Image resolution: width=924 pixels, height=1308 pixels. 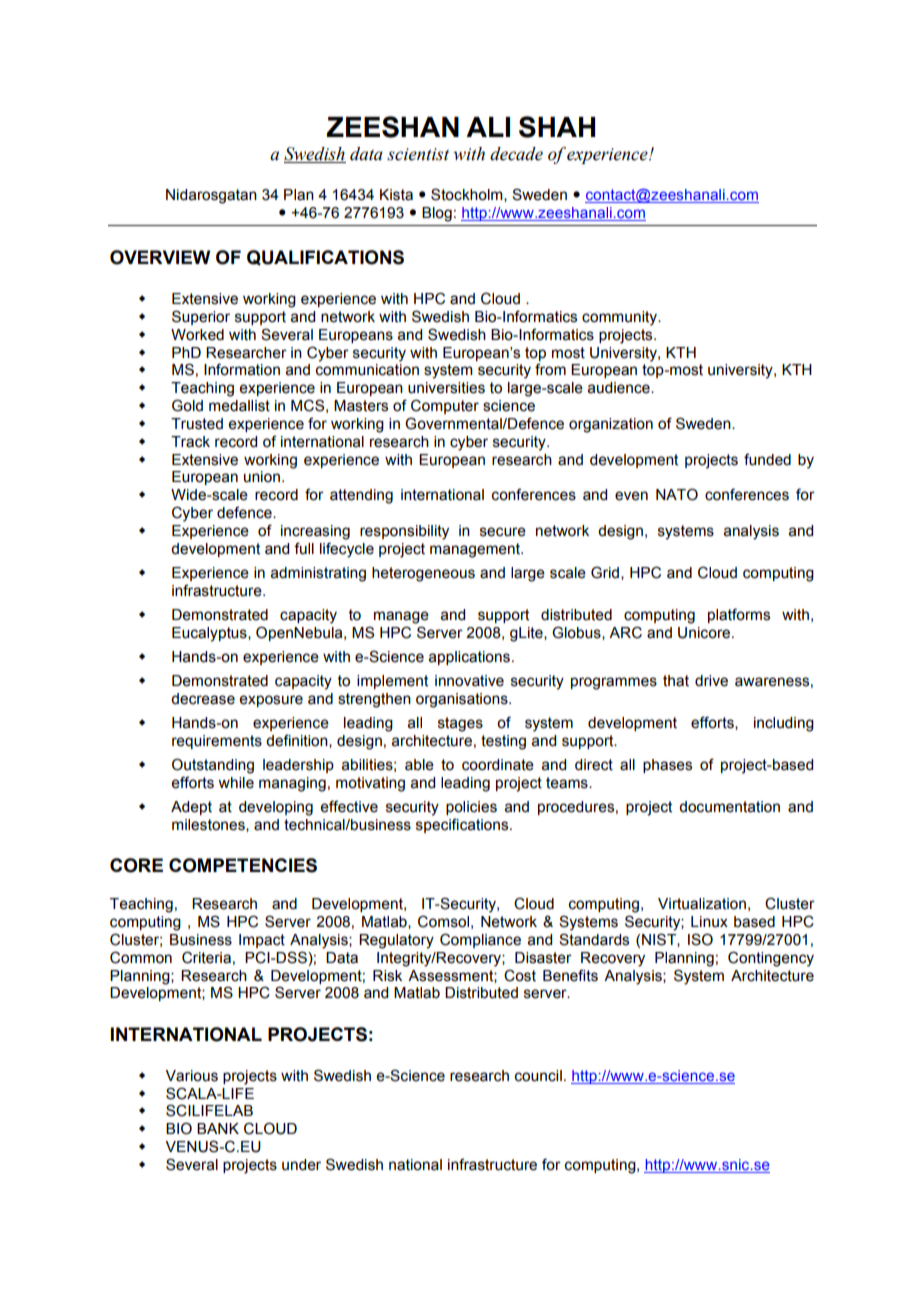 I want to click on Eucalyptus, so click(x=210, y=634).
